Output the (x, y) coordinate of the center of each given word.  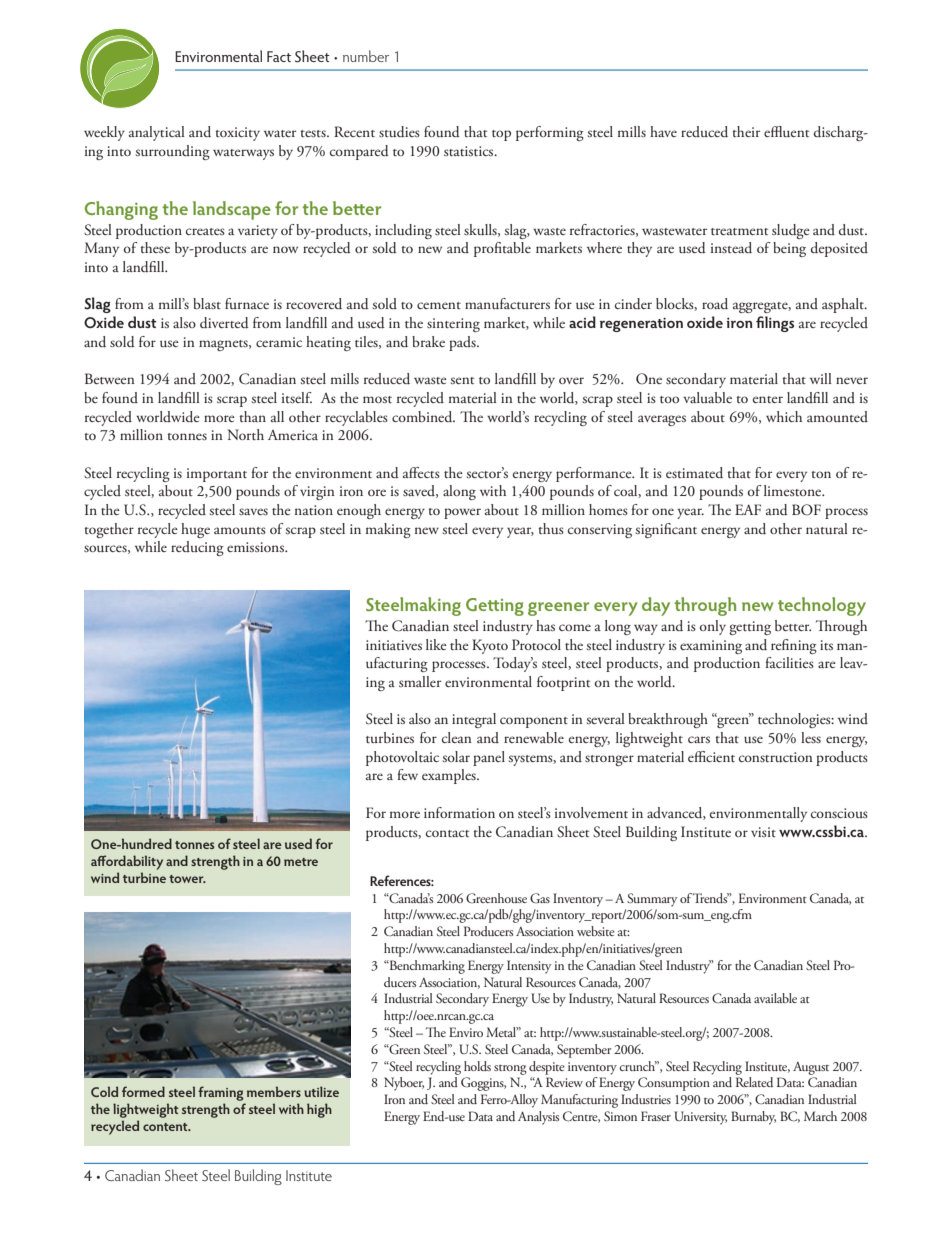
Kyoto (490, 646)
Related (754, 1082)
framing (221, 1093)
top (501, 135)
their (746, 131)
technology (822, 606)
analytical (157, 133)
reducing (197, 548)
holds (477, 1066)
